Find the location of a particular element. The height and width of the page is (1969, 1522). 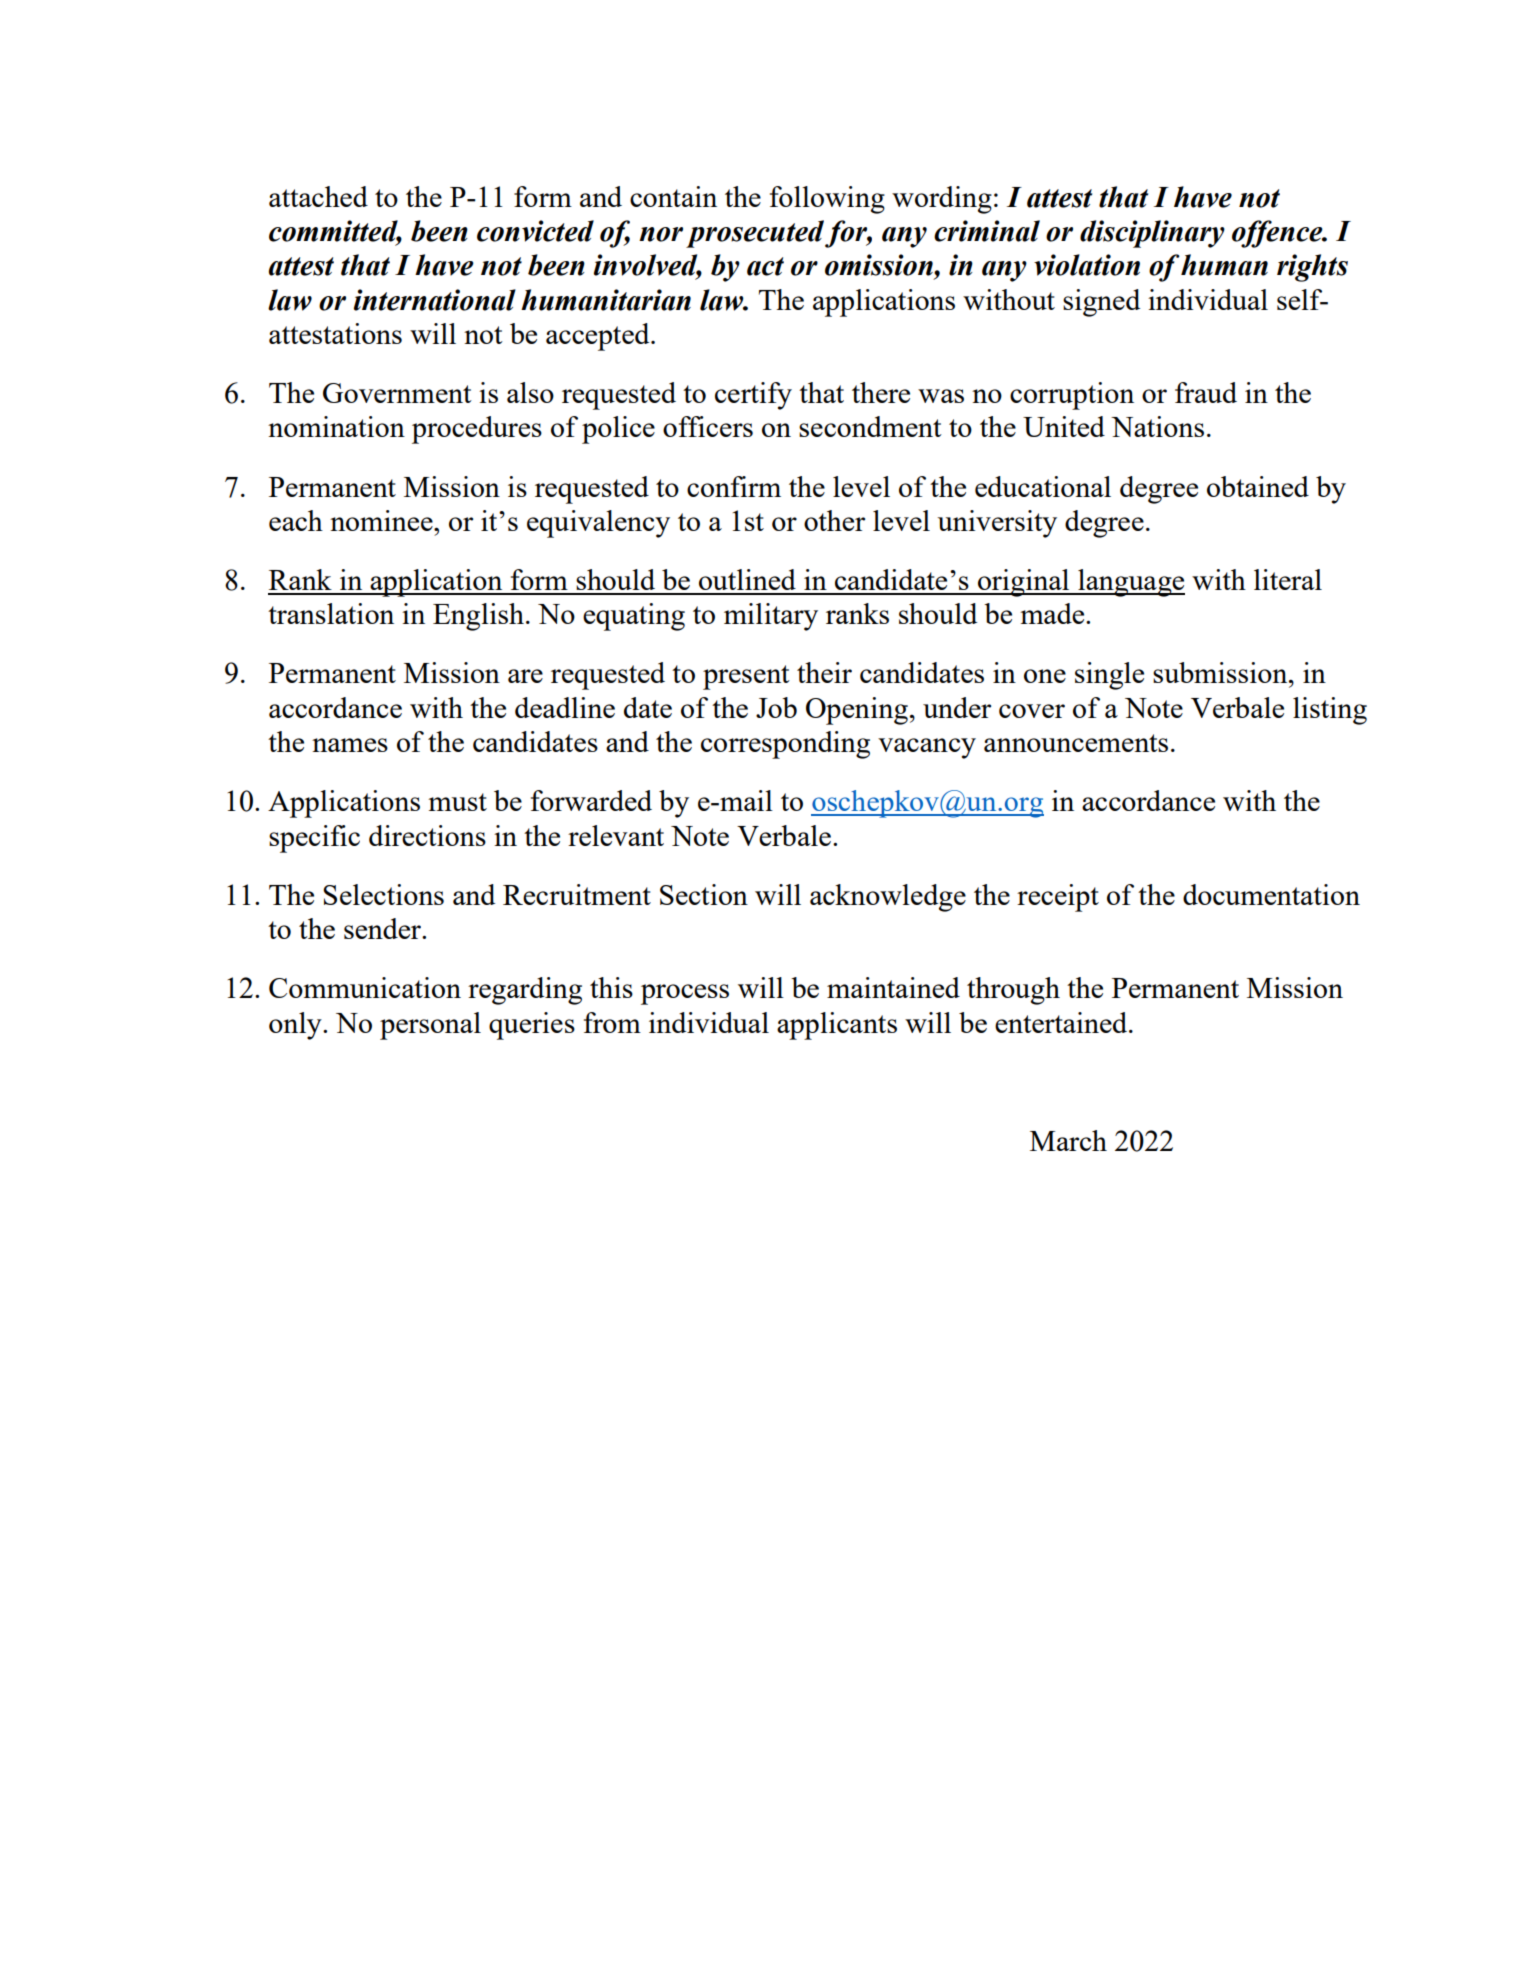

other is located at coordinates (834, 520).
